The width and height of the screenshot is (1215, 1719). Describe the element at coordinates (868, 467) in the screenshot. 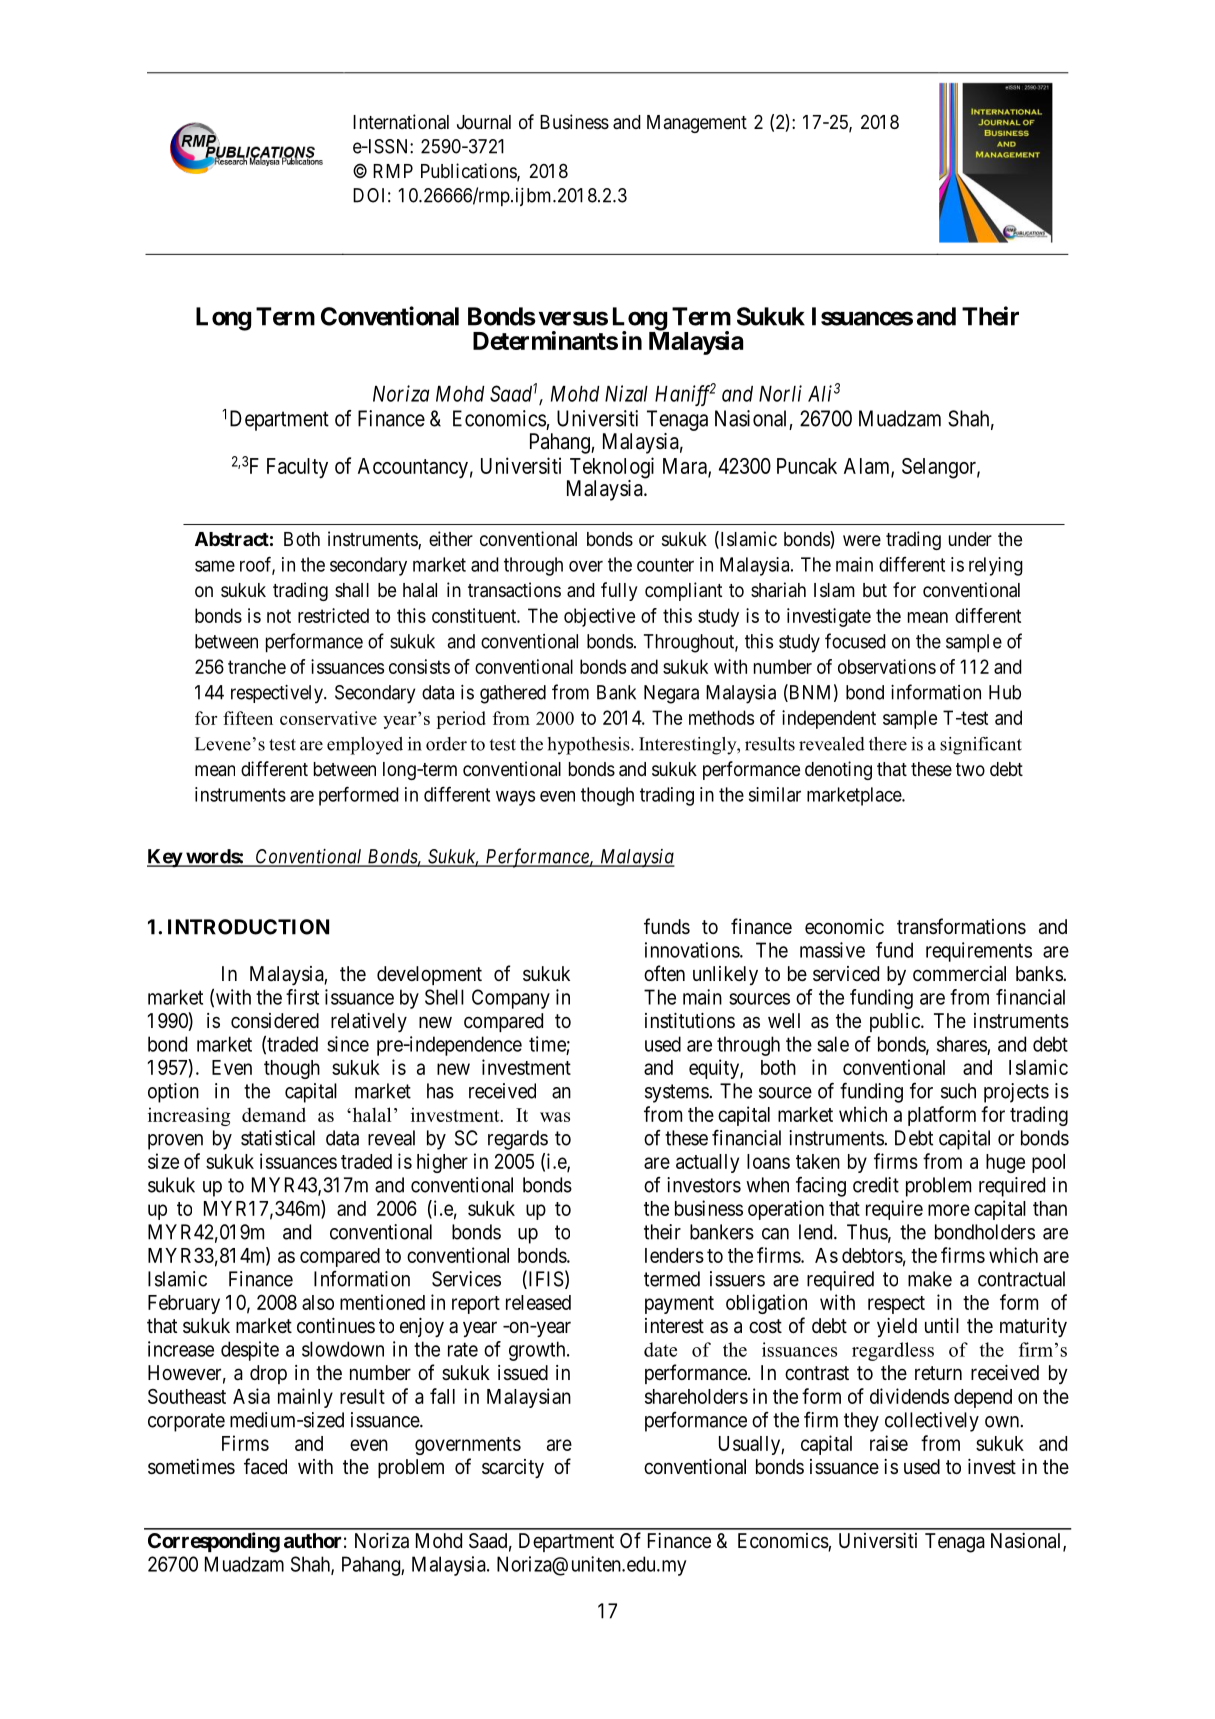

I see `Alam` at that location.
